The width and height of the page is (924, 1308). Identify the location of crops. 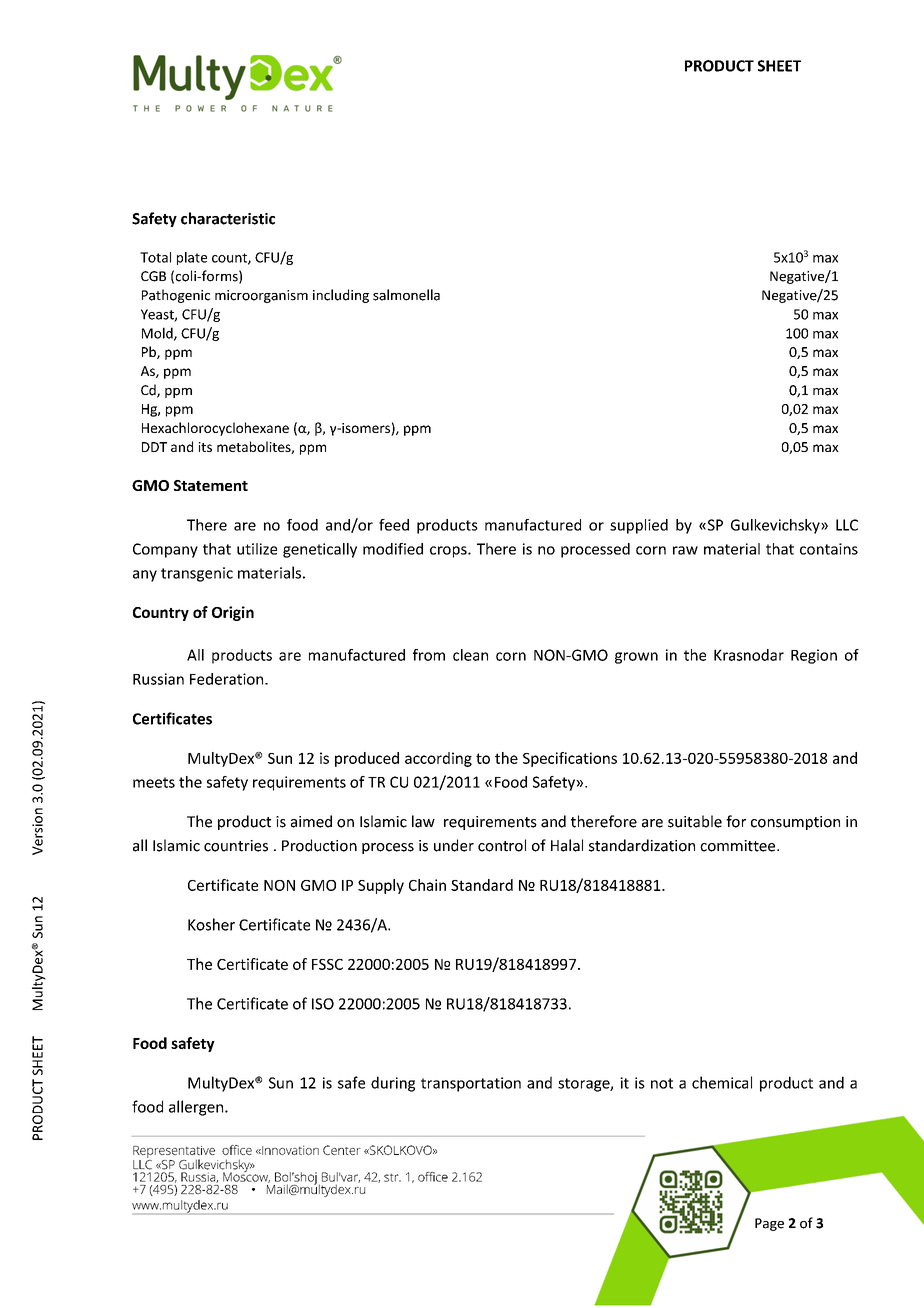
(449, 552).
